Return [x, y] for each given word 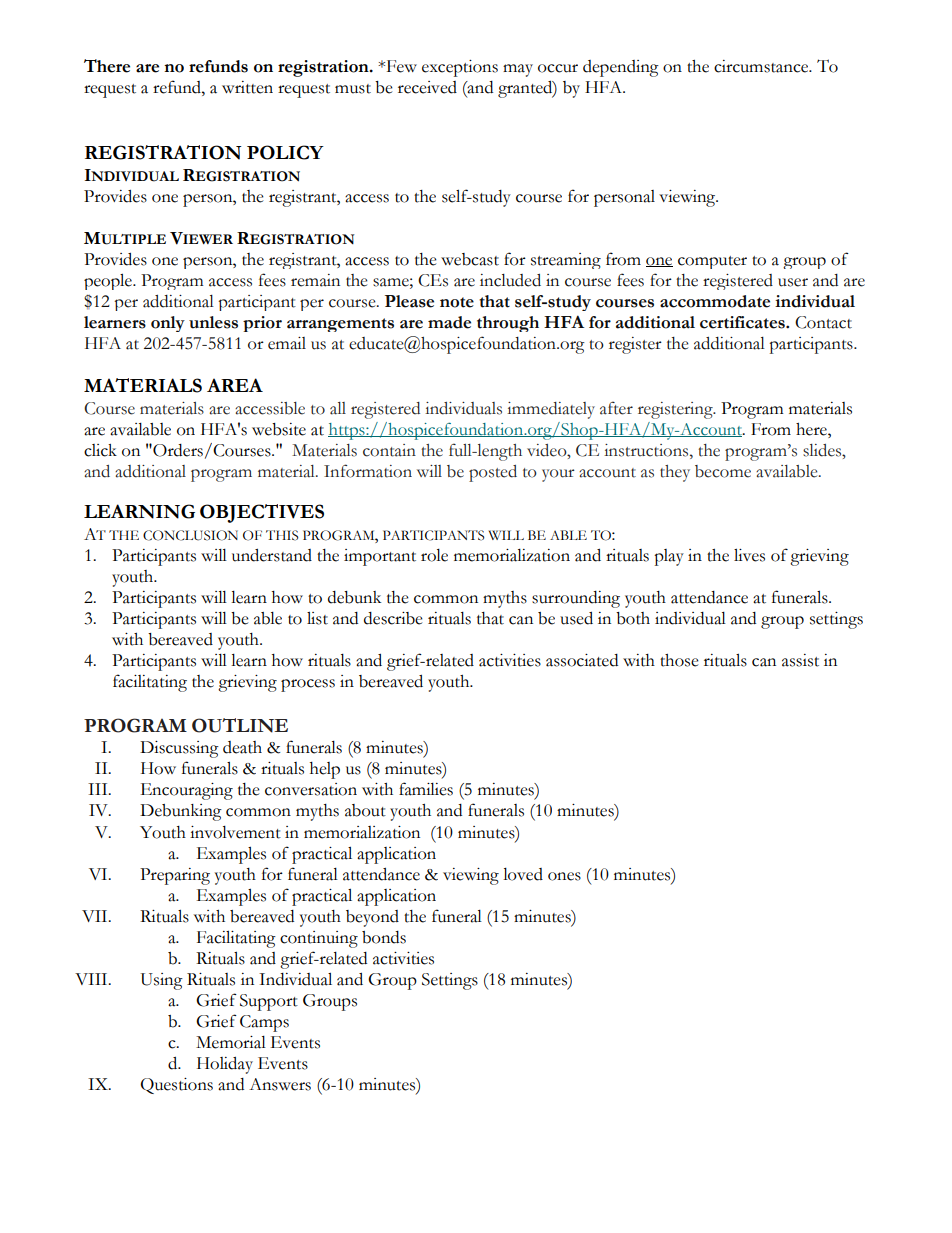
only [168, 324]
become [723, 471]
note [457, 302]
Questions [176, 1086]
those [679, 660]
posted [493, 473]
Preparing [175, 876]
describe [393, 618]
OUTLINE [240, 725]
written [247, 87]
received [427, 87]
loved [523, 874]
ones [564, 876]
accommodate [715, 301]
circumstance [762, 66]
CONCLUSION [190, 535]
